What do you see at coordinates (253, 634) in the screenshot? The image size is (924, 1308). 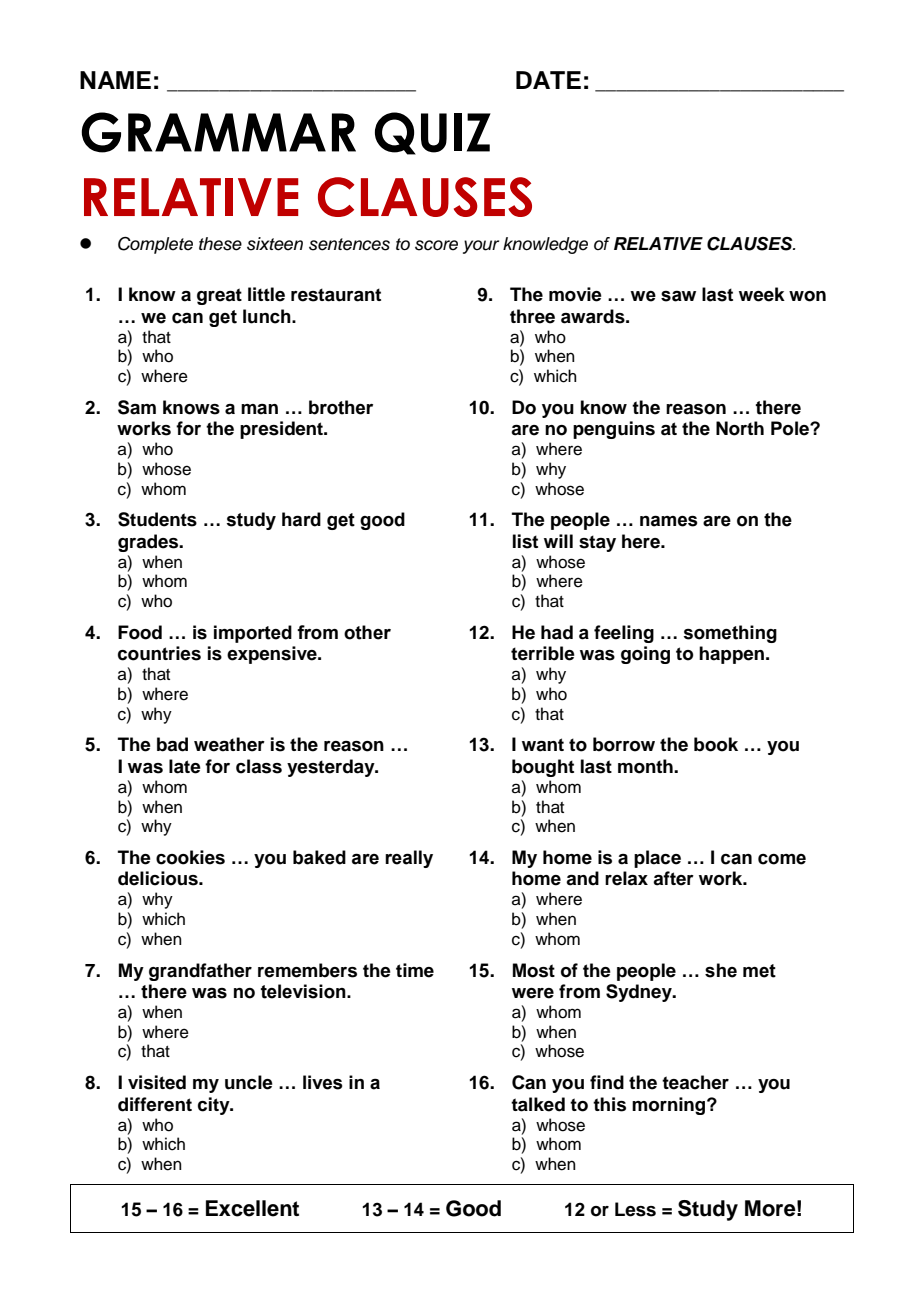 I see `imported` at bounding box center [253, 634].
